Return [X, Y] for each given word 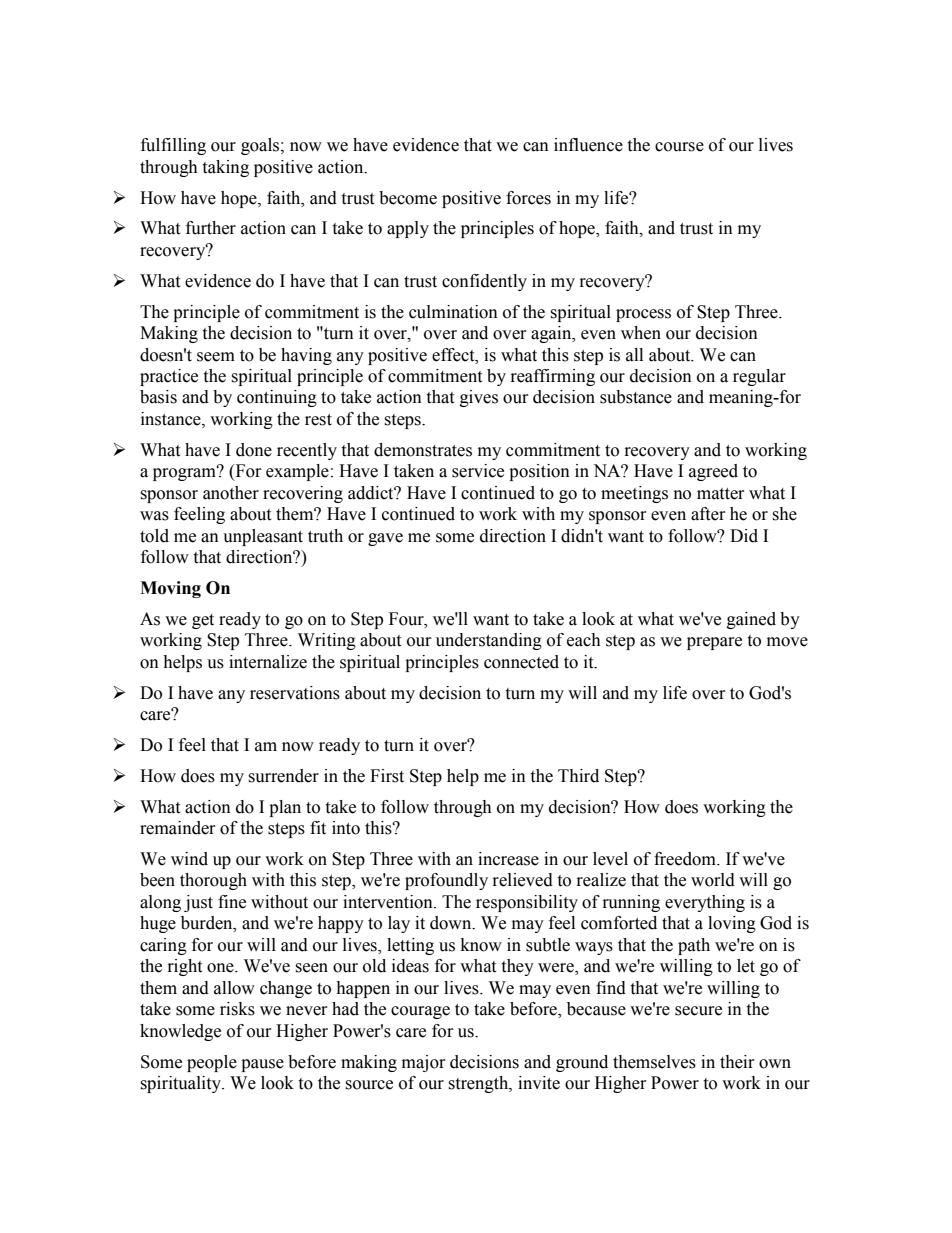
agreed [713, 472]
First [387, 776]
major [423, 1063]
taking [225, 168]
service [478, 471]
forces [528, 198]
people [212, 1063]
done [254, 450]
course [679, 147]
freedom [686, 859]
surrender [283, 776]
